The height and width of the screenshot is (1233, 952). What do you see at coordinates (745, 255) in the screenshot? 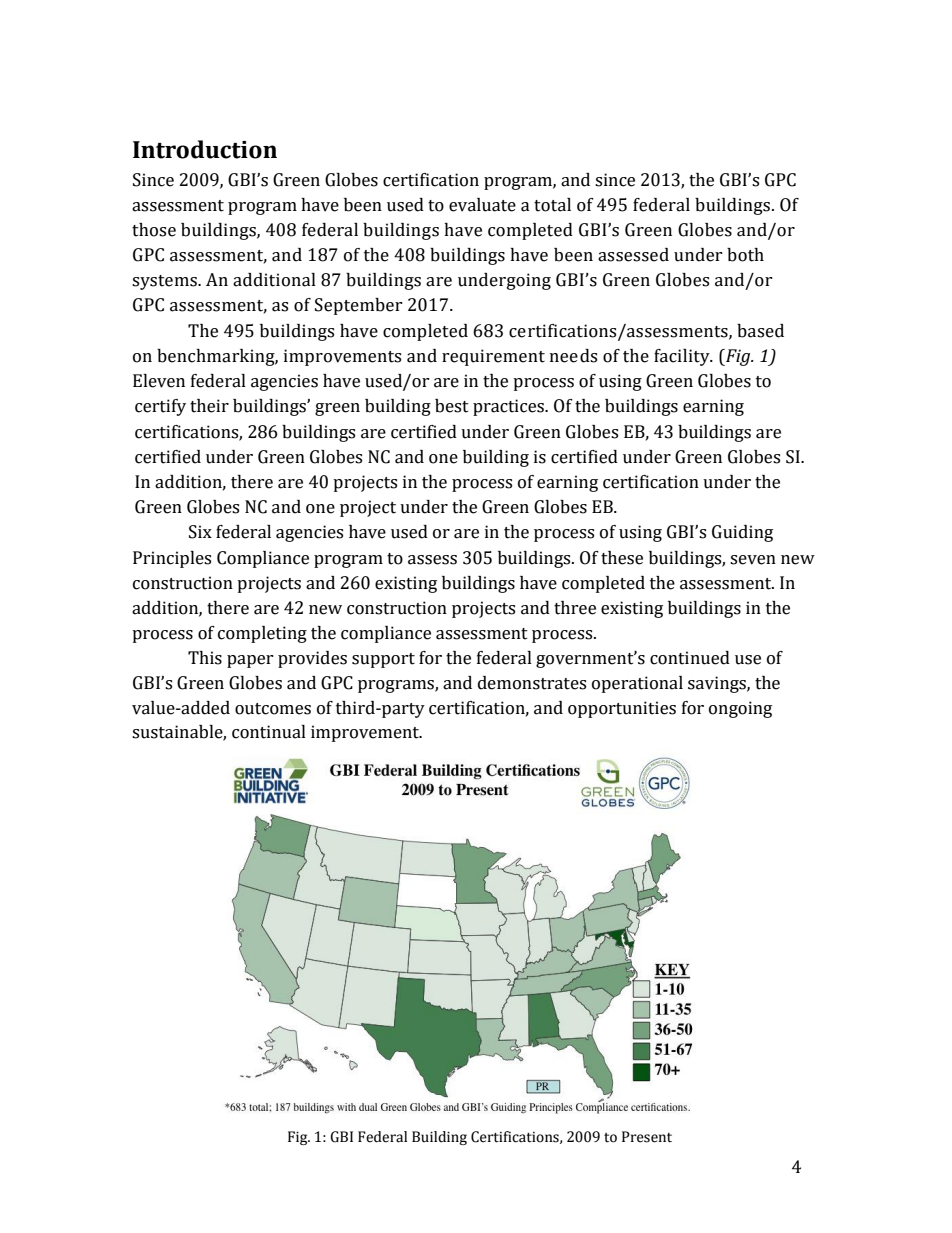
I see `both` at bounding box center [745, 255].
